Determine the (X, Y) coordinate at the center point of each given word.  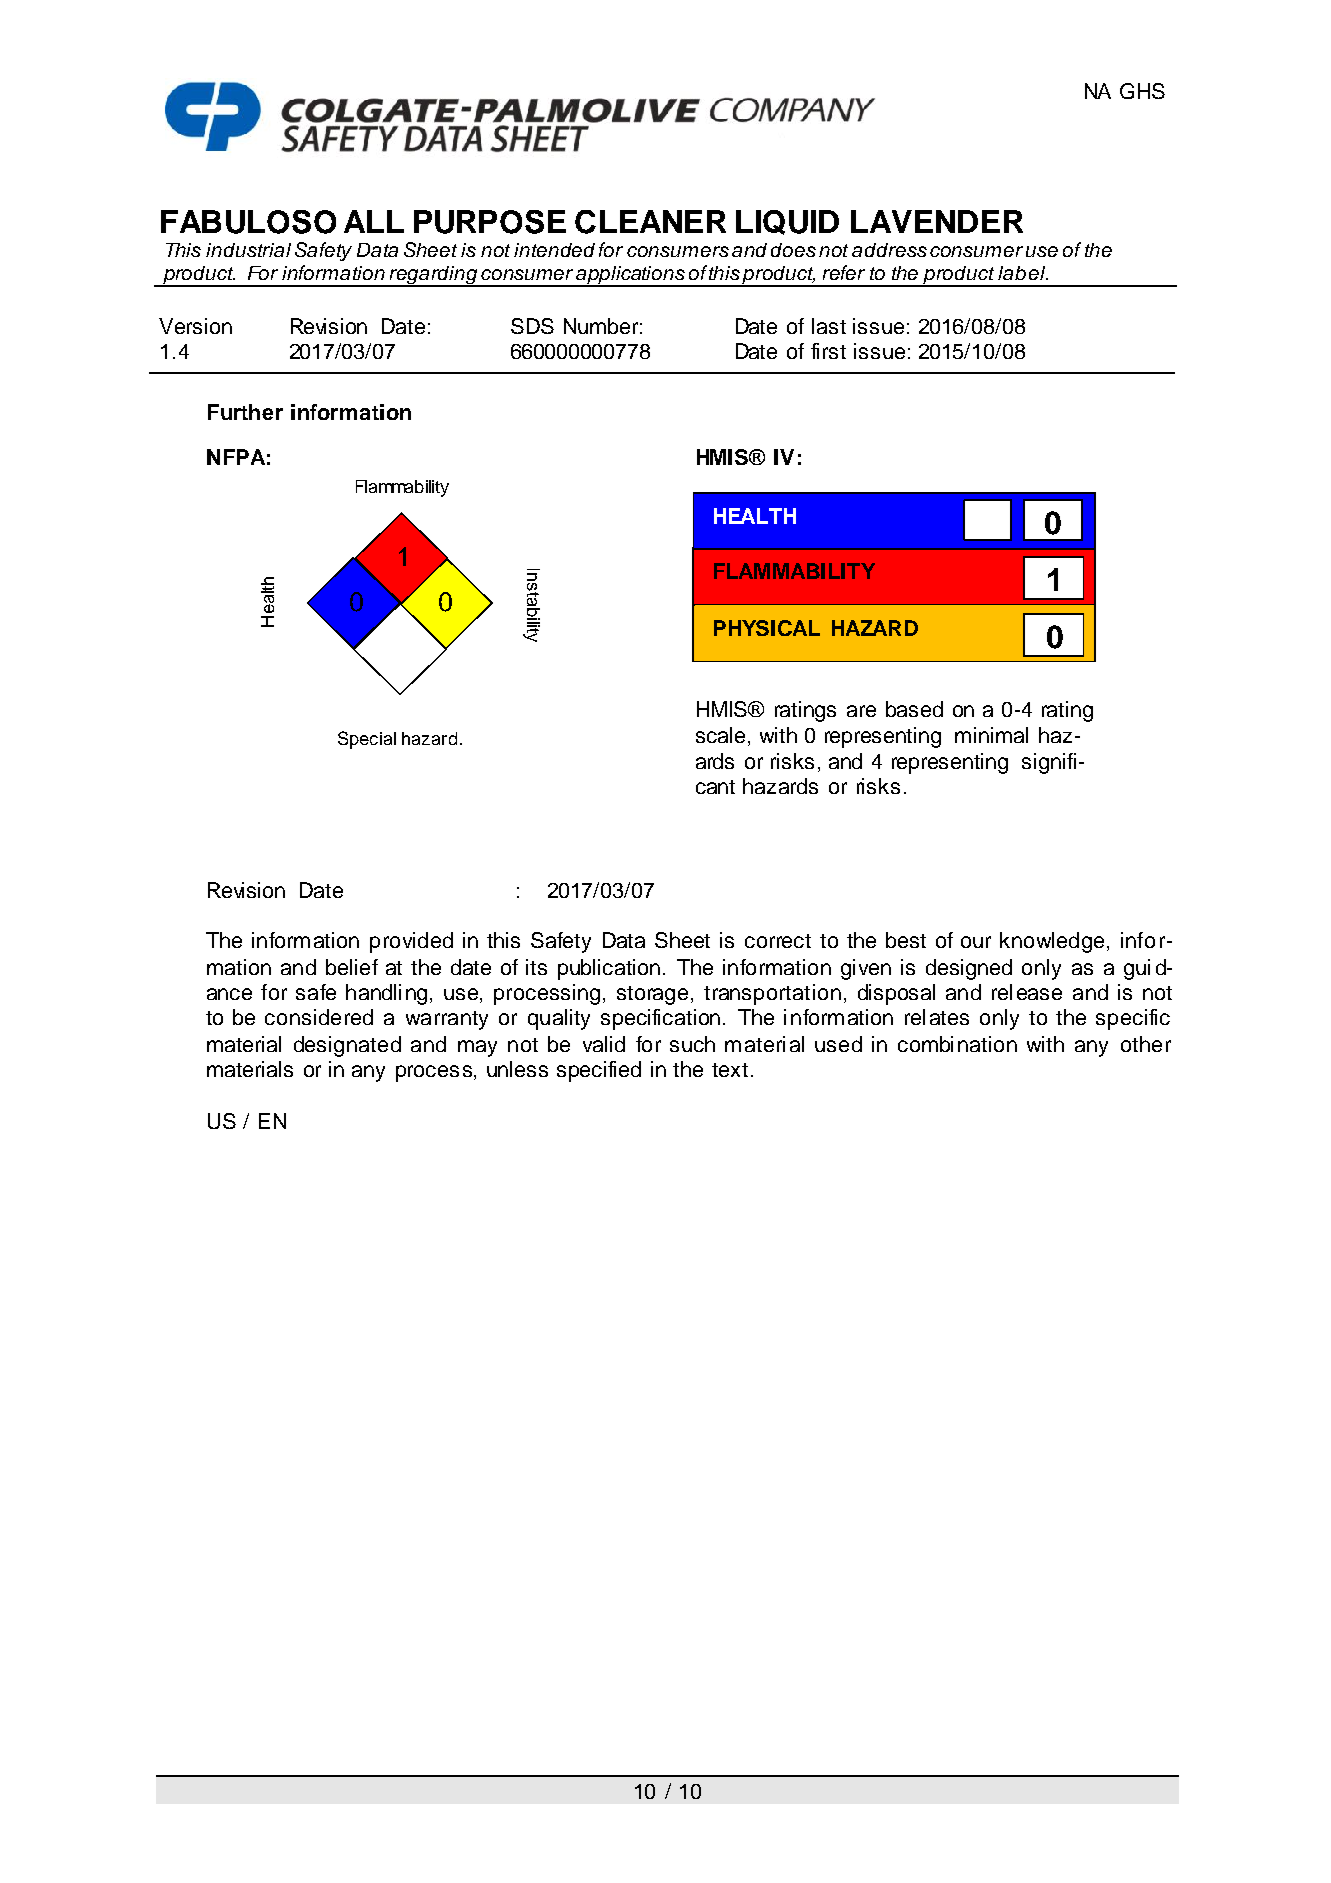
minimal (991, 735)
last (829, 326)
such (692, 1044)
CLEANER (650, 222)
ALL (374, 221)
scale (722, 736)
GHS (1142, 91)
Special (367, 740)
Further (245, 412)
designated (347, 1046)
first (828, 351)
